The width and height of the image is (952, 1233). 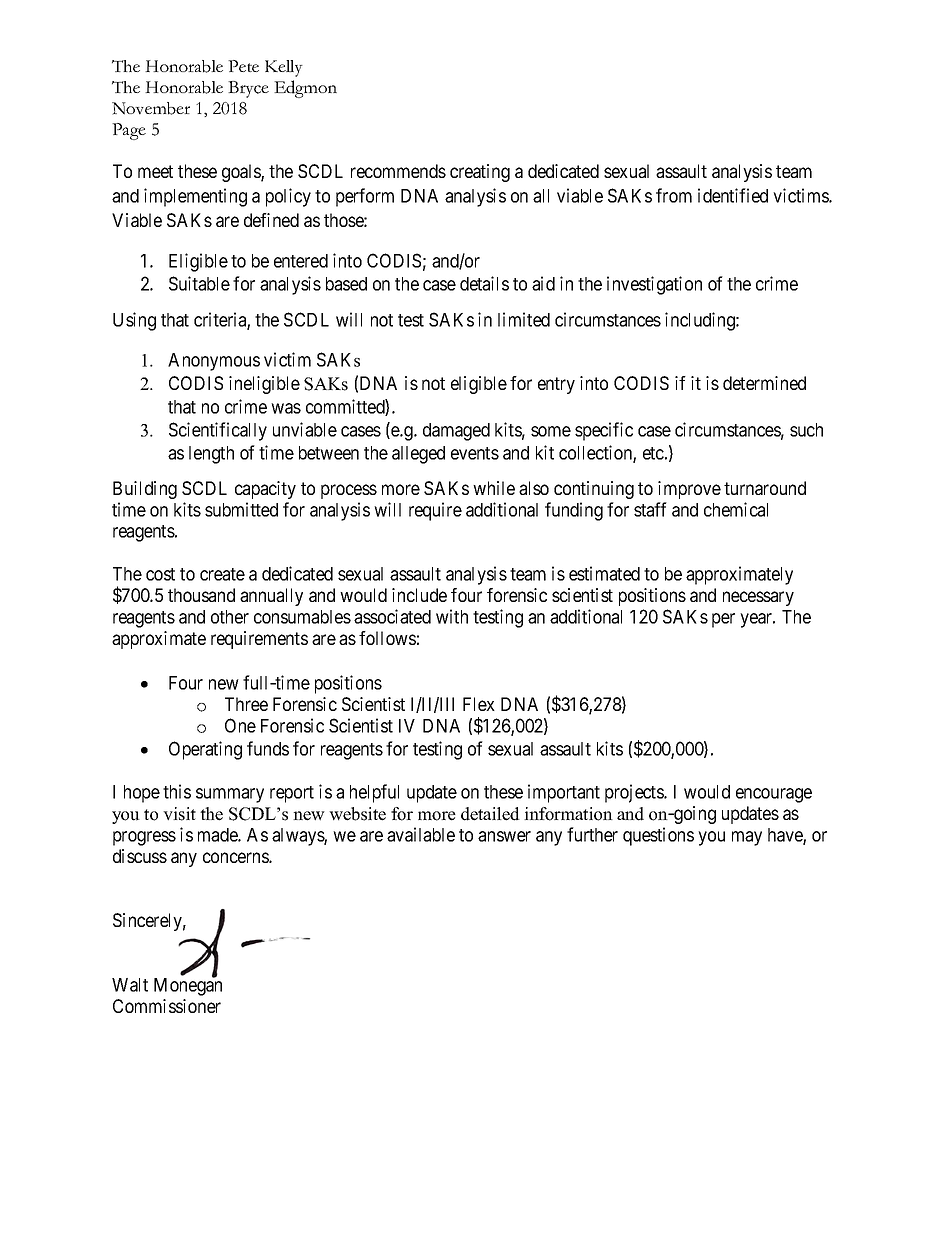 What do you see at coordinates (733, 195) in the image?
I see `identified` at bounding box center [733, 195].
